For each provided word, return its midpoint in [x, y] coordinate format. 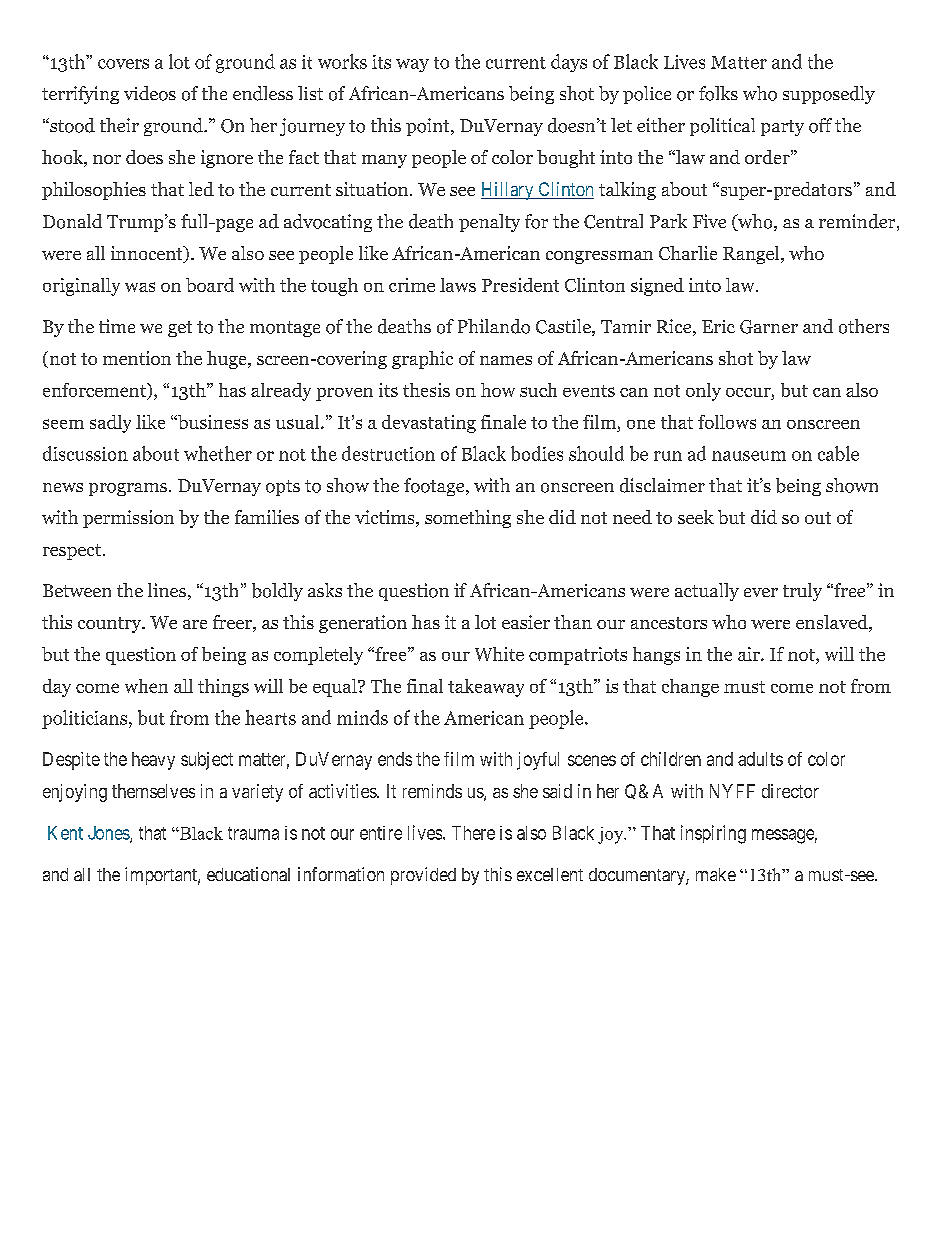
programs [128, 489]
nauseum [749, 456]
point [429, 127]
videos [150, 93]
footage [435, 487]
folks [718, 93]
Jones [109, 834]
